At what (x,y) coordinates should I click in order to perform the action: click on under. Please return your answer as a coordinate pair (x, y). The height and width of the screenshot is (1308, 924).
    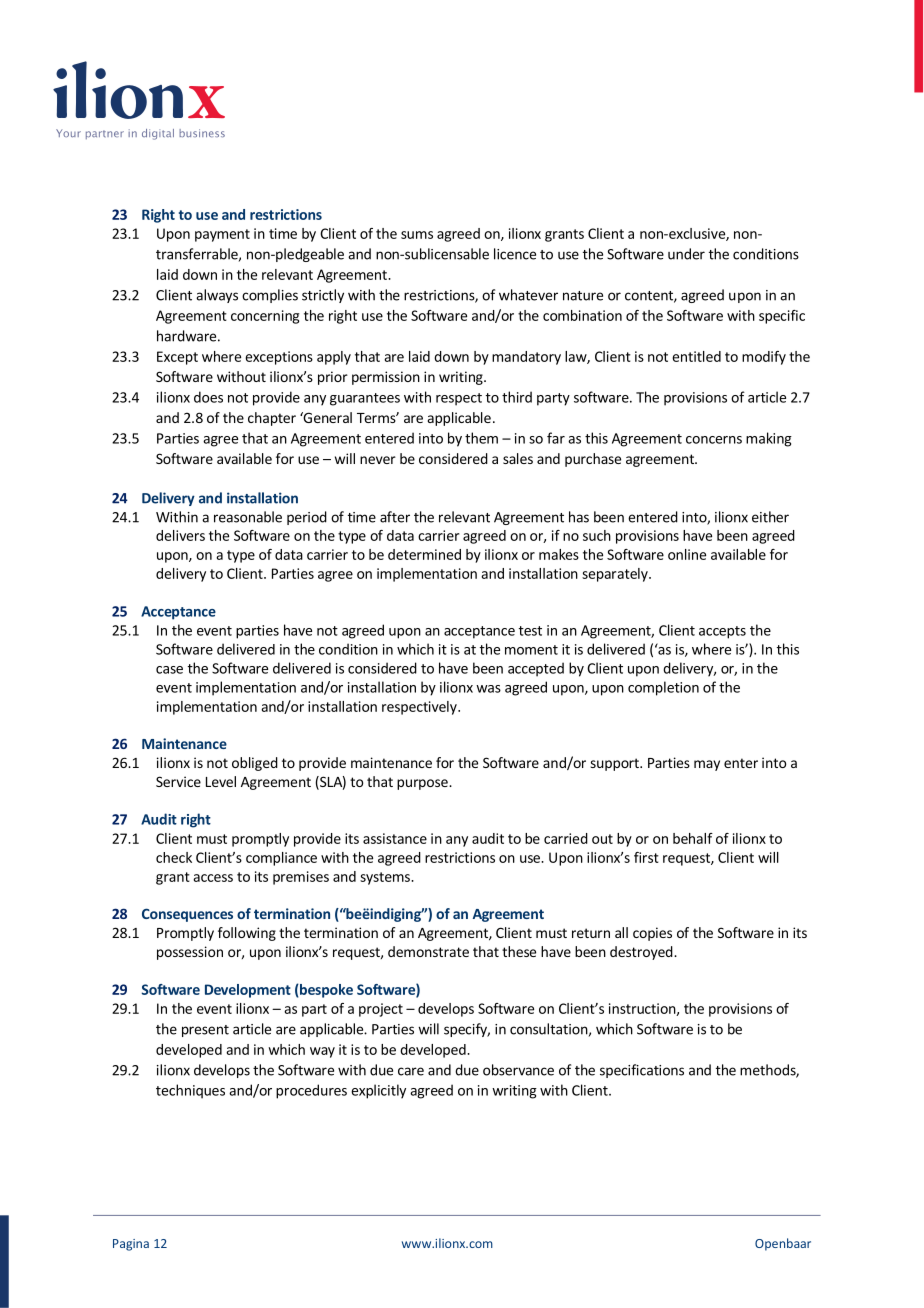
    Looking at the image, I should click on (686, 254).
